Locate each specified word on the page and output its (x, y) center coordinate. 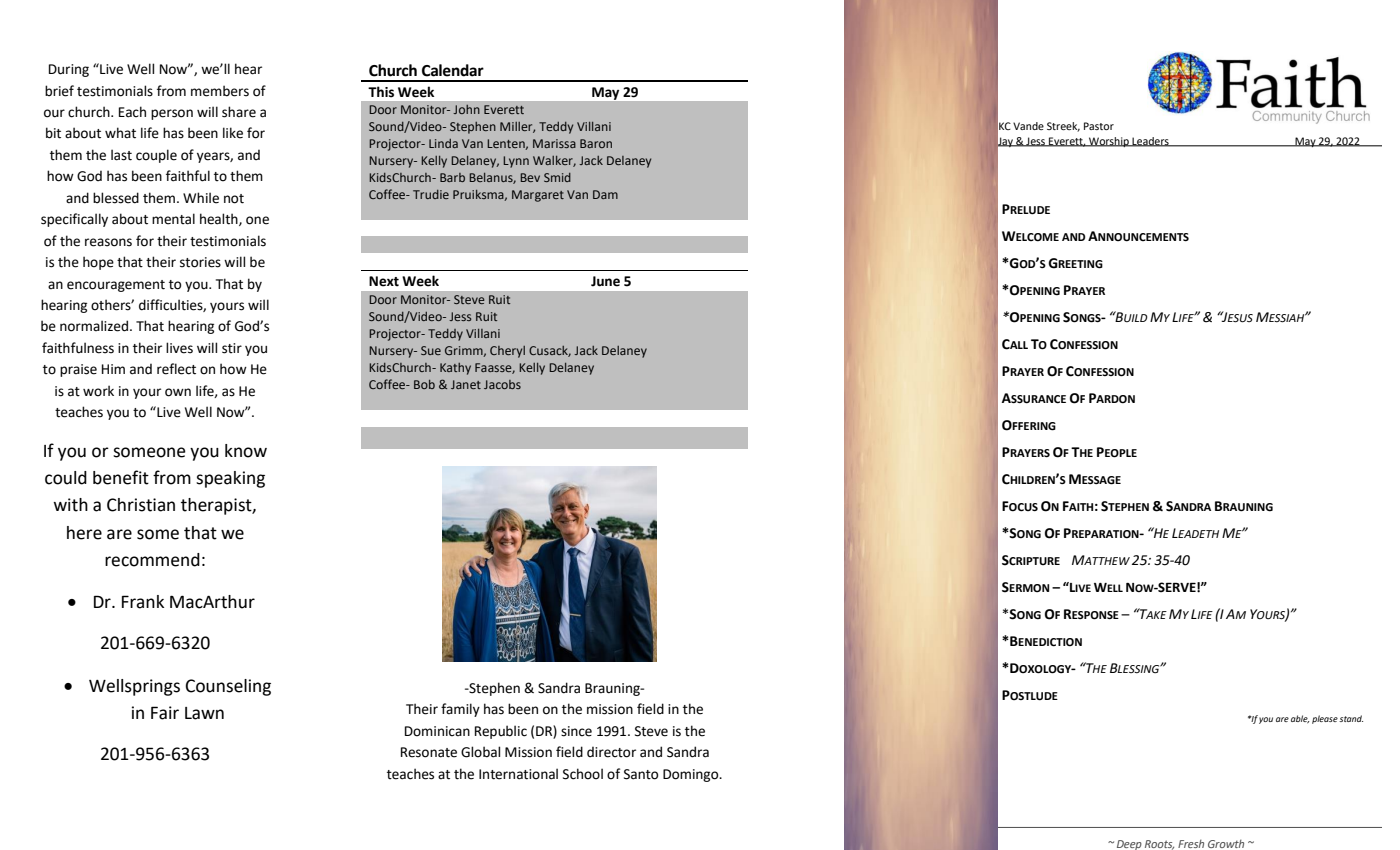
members (220, 91)
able (1300, 719)
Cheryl (507, 352)
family (460, 710)
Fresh (1191, 844)
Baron (596, 143)
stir (232, 348)
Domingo (692, 775)
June (605, 281)
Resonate (429, 752)
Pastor (1099, 126)
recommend (152, 560)
